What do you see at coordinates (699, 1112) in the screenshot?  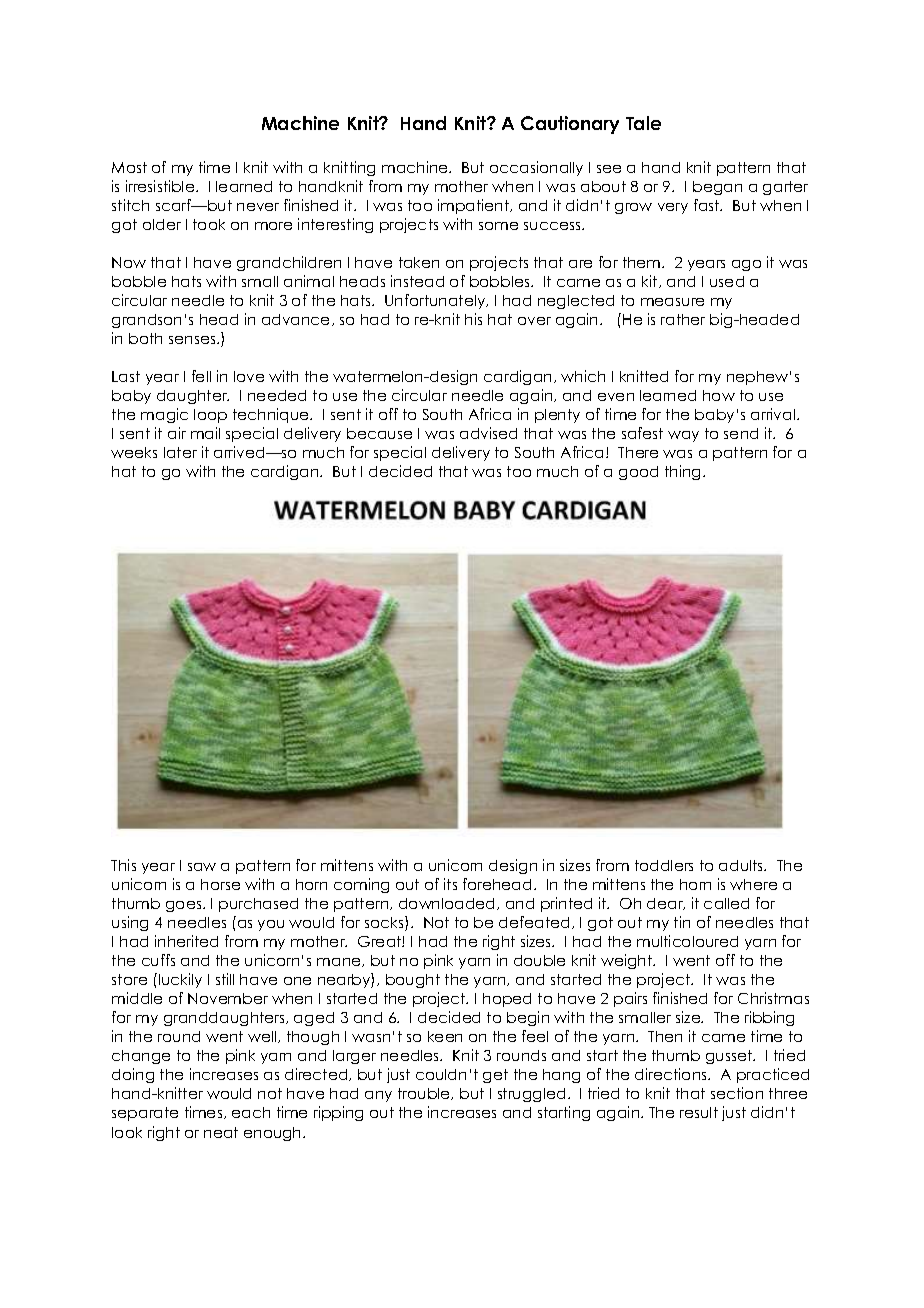 I see `result` at bounding box center [699, 1112].
